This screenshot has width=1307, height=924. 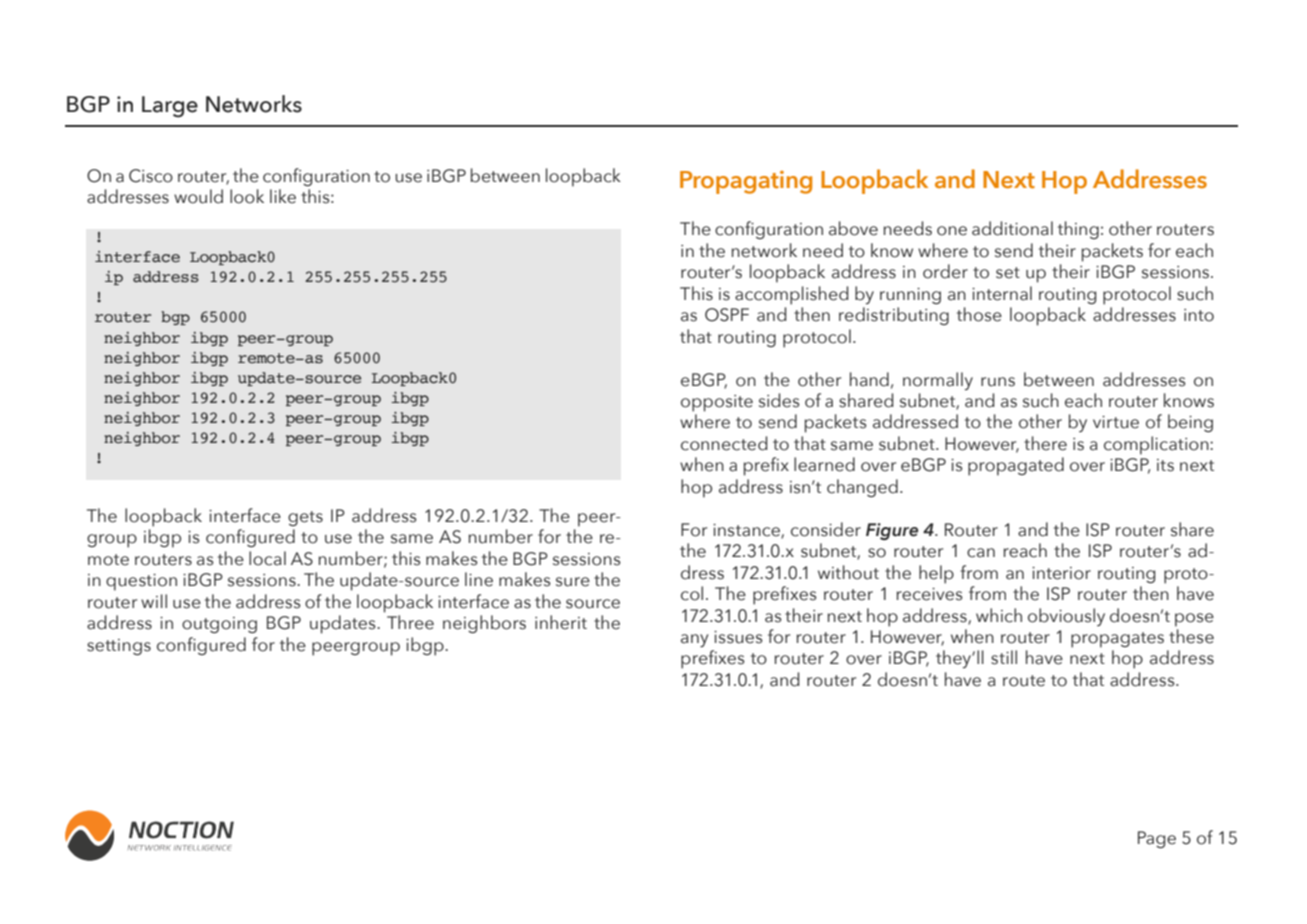 I want to click on settings, so click(x=119, y=647).
